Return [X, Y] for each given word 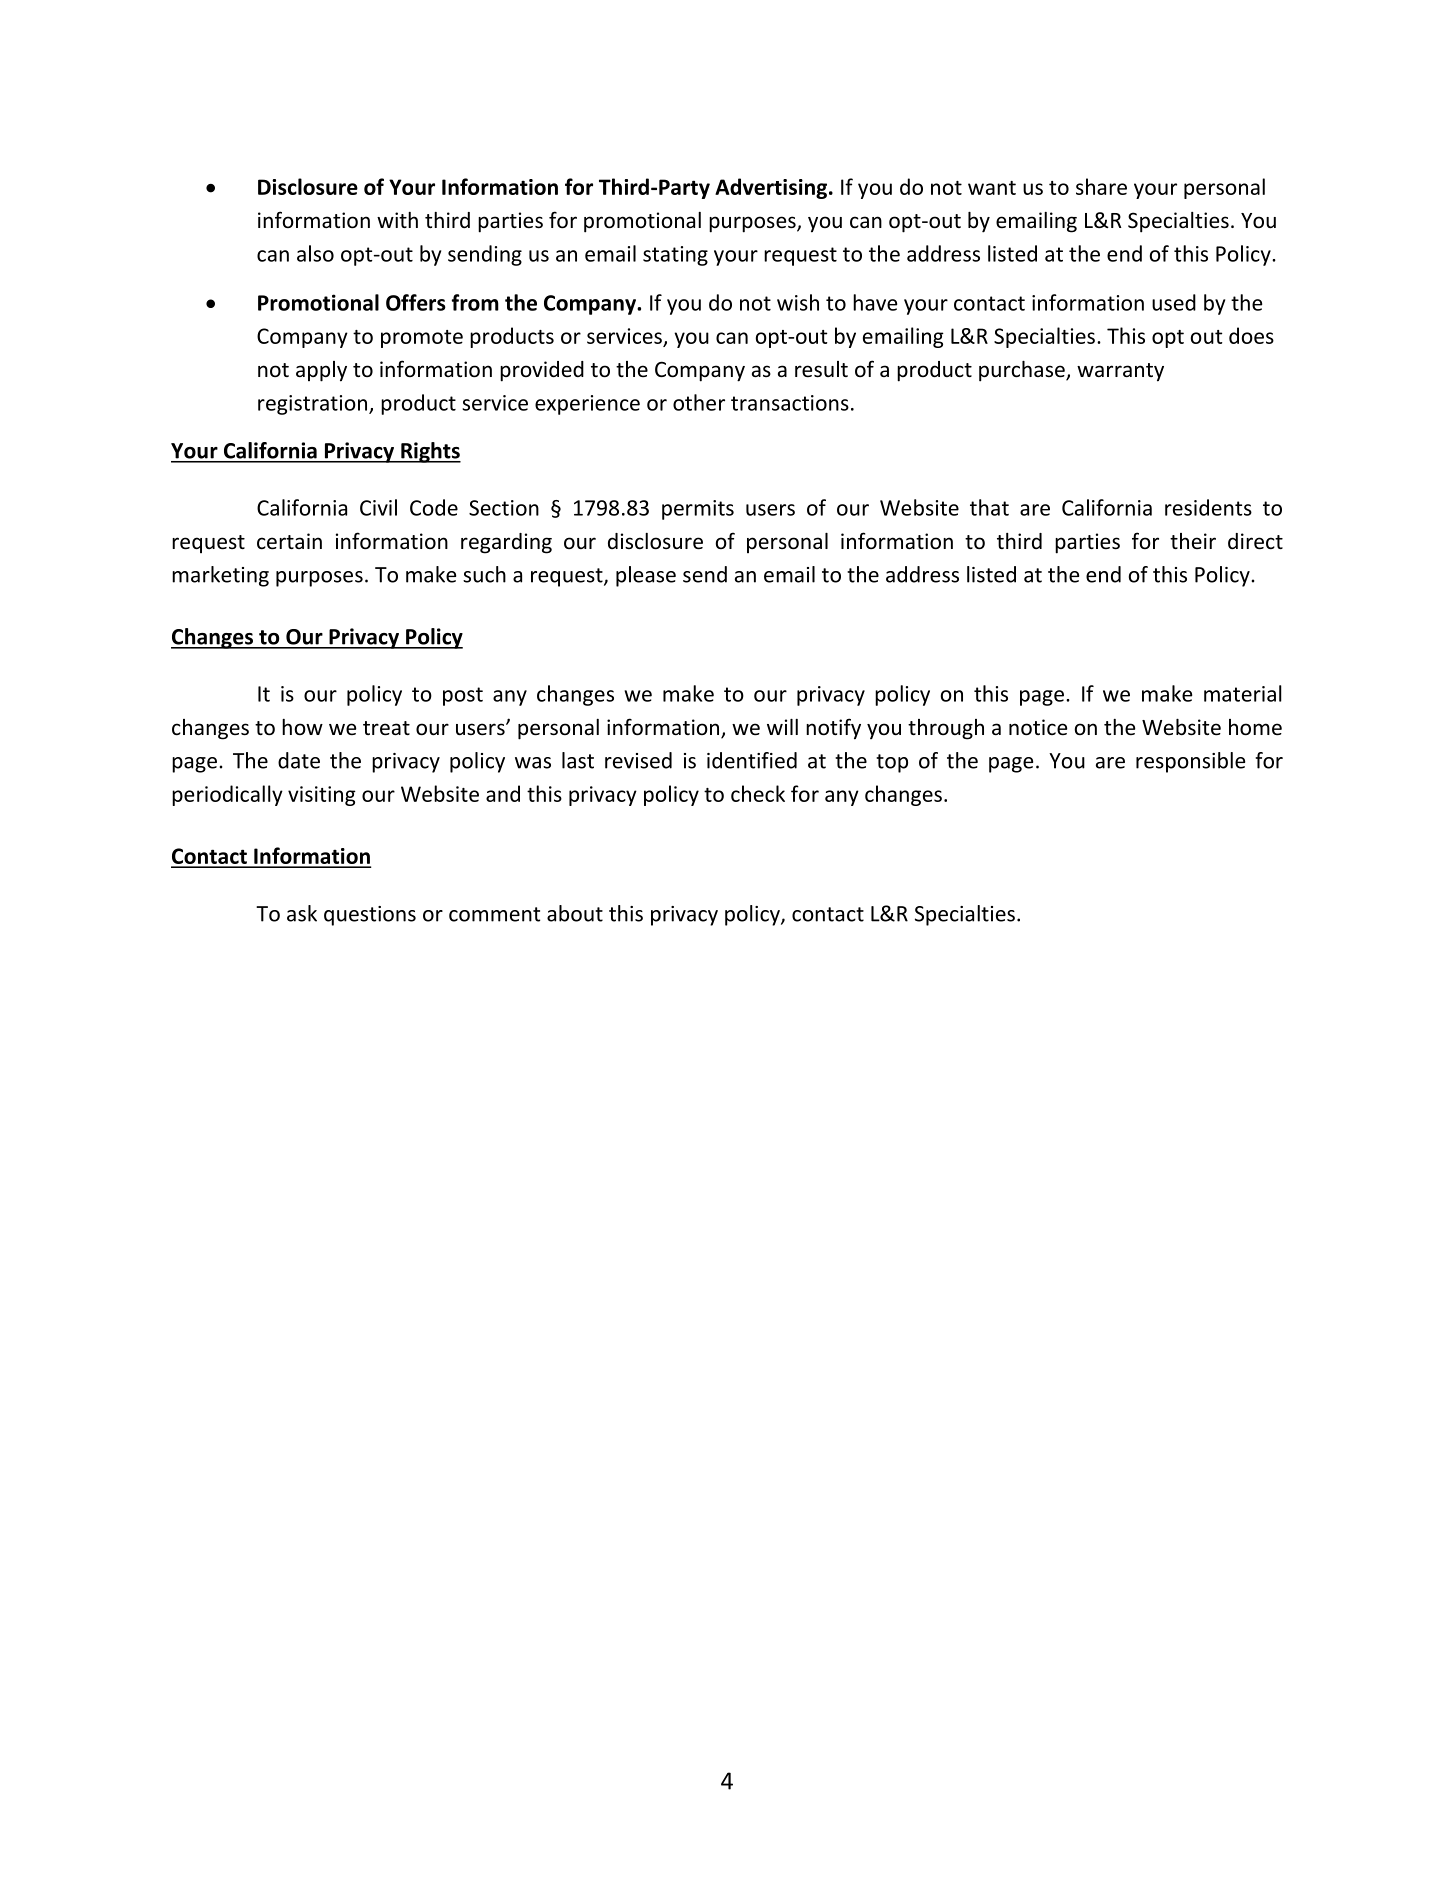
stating [675, 256]
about [575, 913]
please [646, 576]
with [397, 220]
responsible [1190, 762]
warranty [1120, 372]
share [1101, 186]
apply [321, 371]
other [699, 402]
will [782, 727]
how [302, 727]
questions [370, 916]
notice [1038, 727]
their [1193, 541]
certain [289, 541]
